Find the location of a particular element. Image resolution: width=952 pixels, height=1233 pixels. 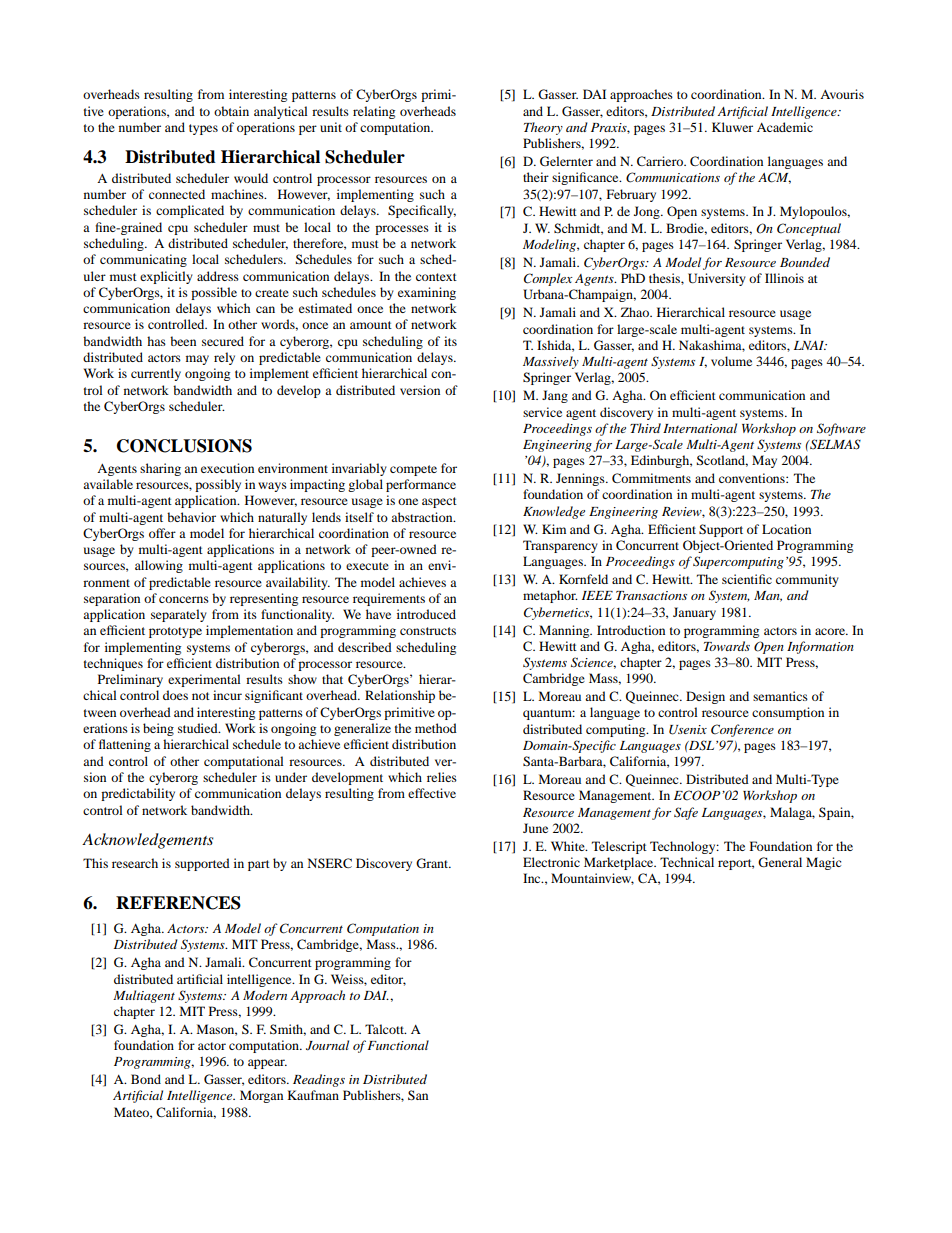

separately is located at coordinates (179, 615).
